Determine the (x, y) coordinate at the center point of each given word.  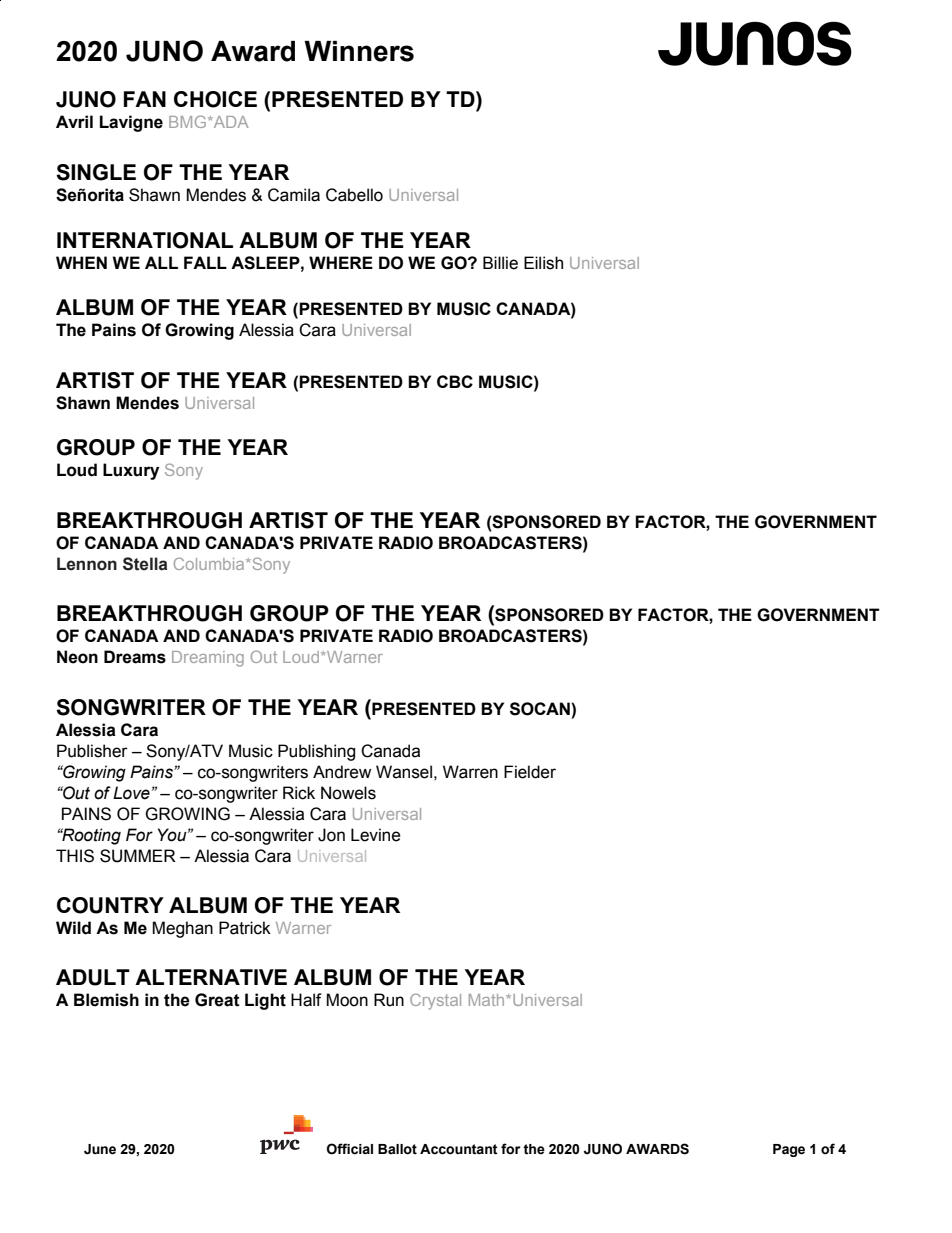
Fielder (530, 772)
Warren (470, 772)
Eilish (543, 263)
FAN (145, 99)
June (100, 1149)
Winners (359, 51)
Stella (145, 564)
